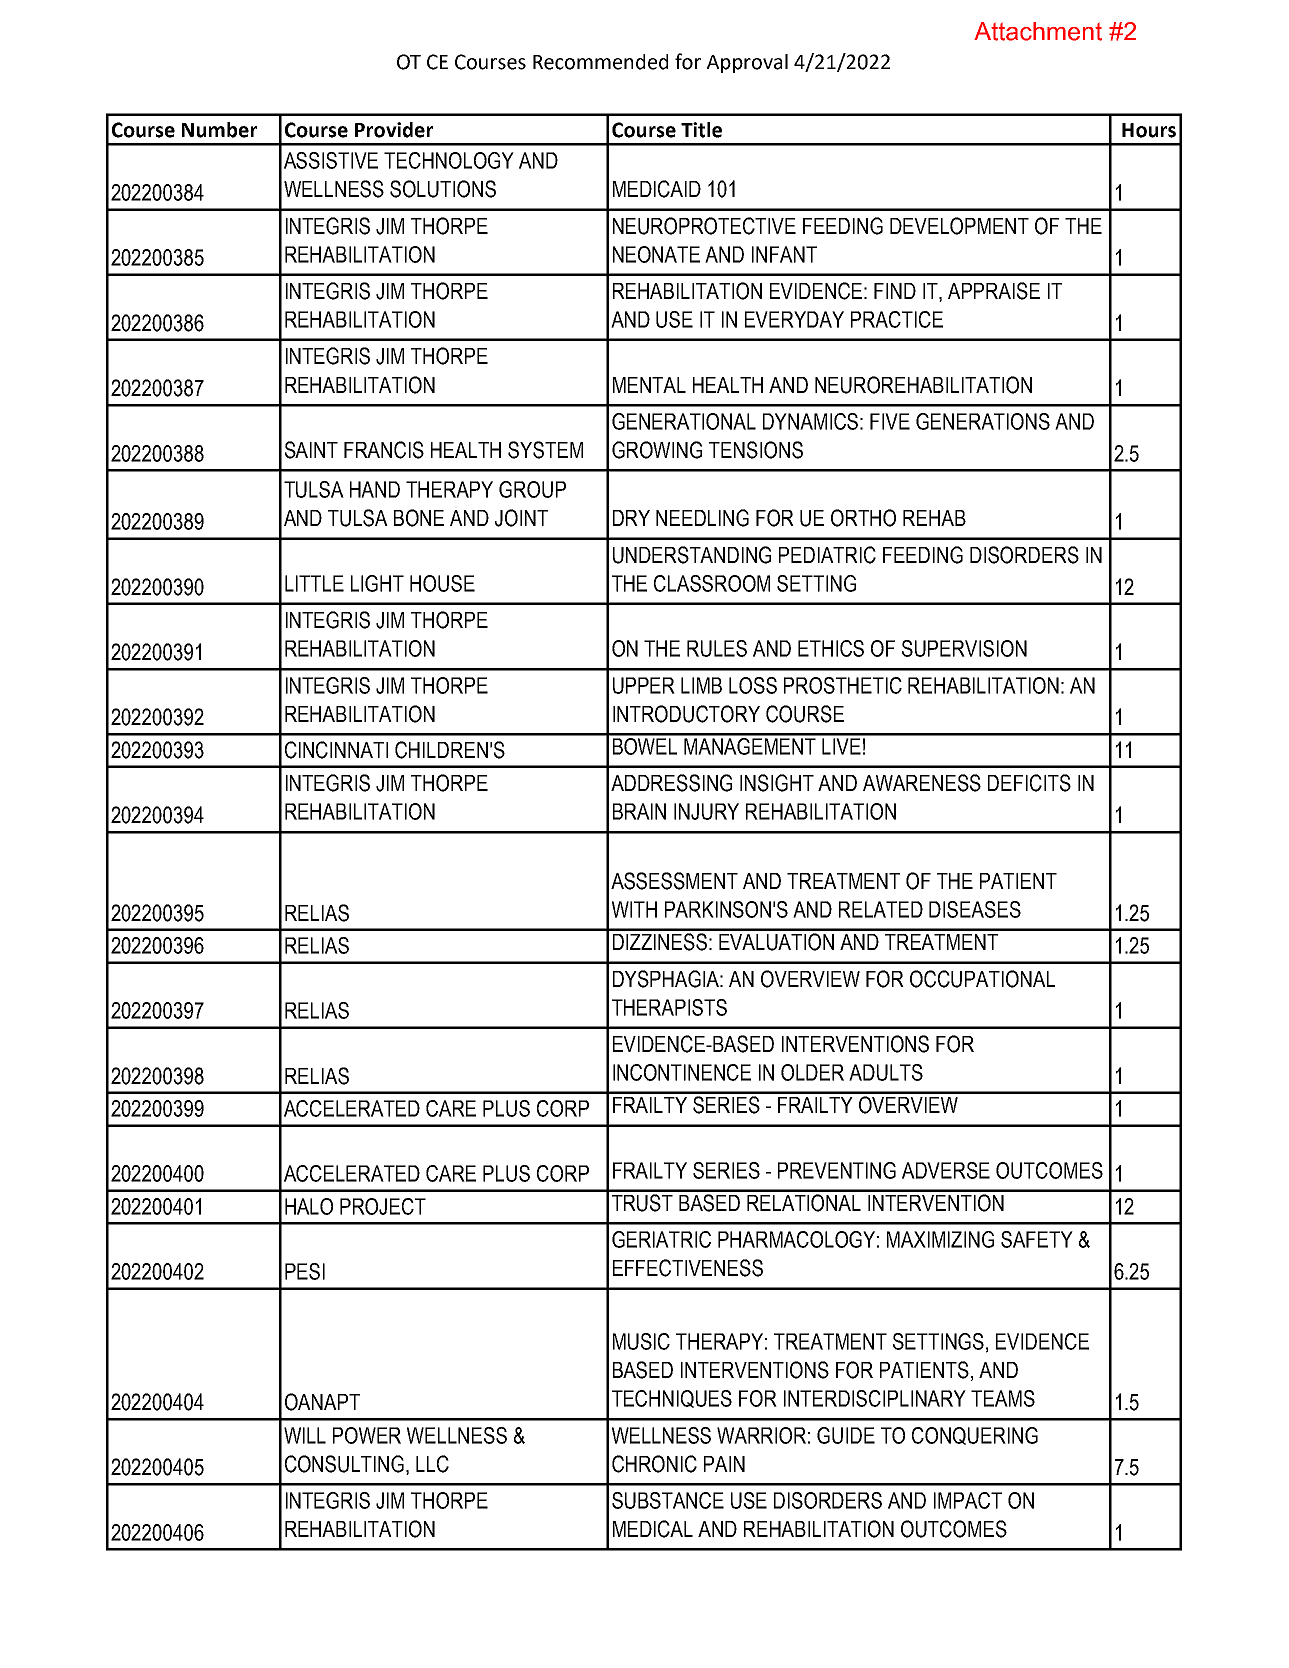  I want to click on Approval, so click(747, 63).
